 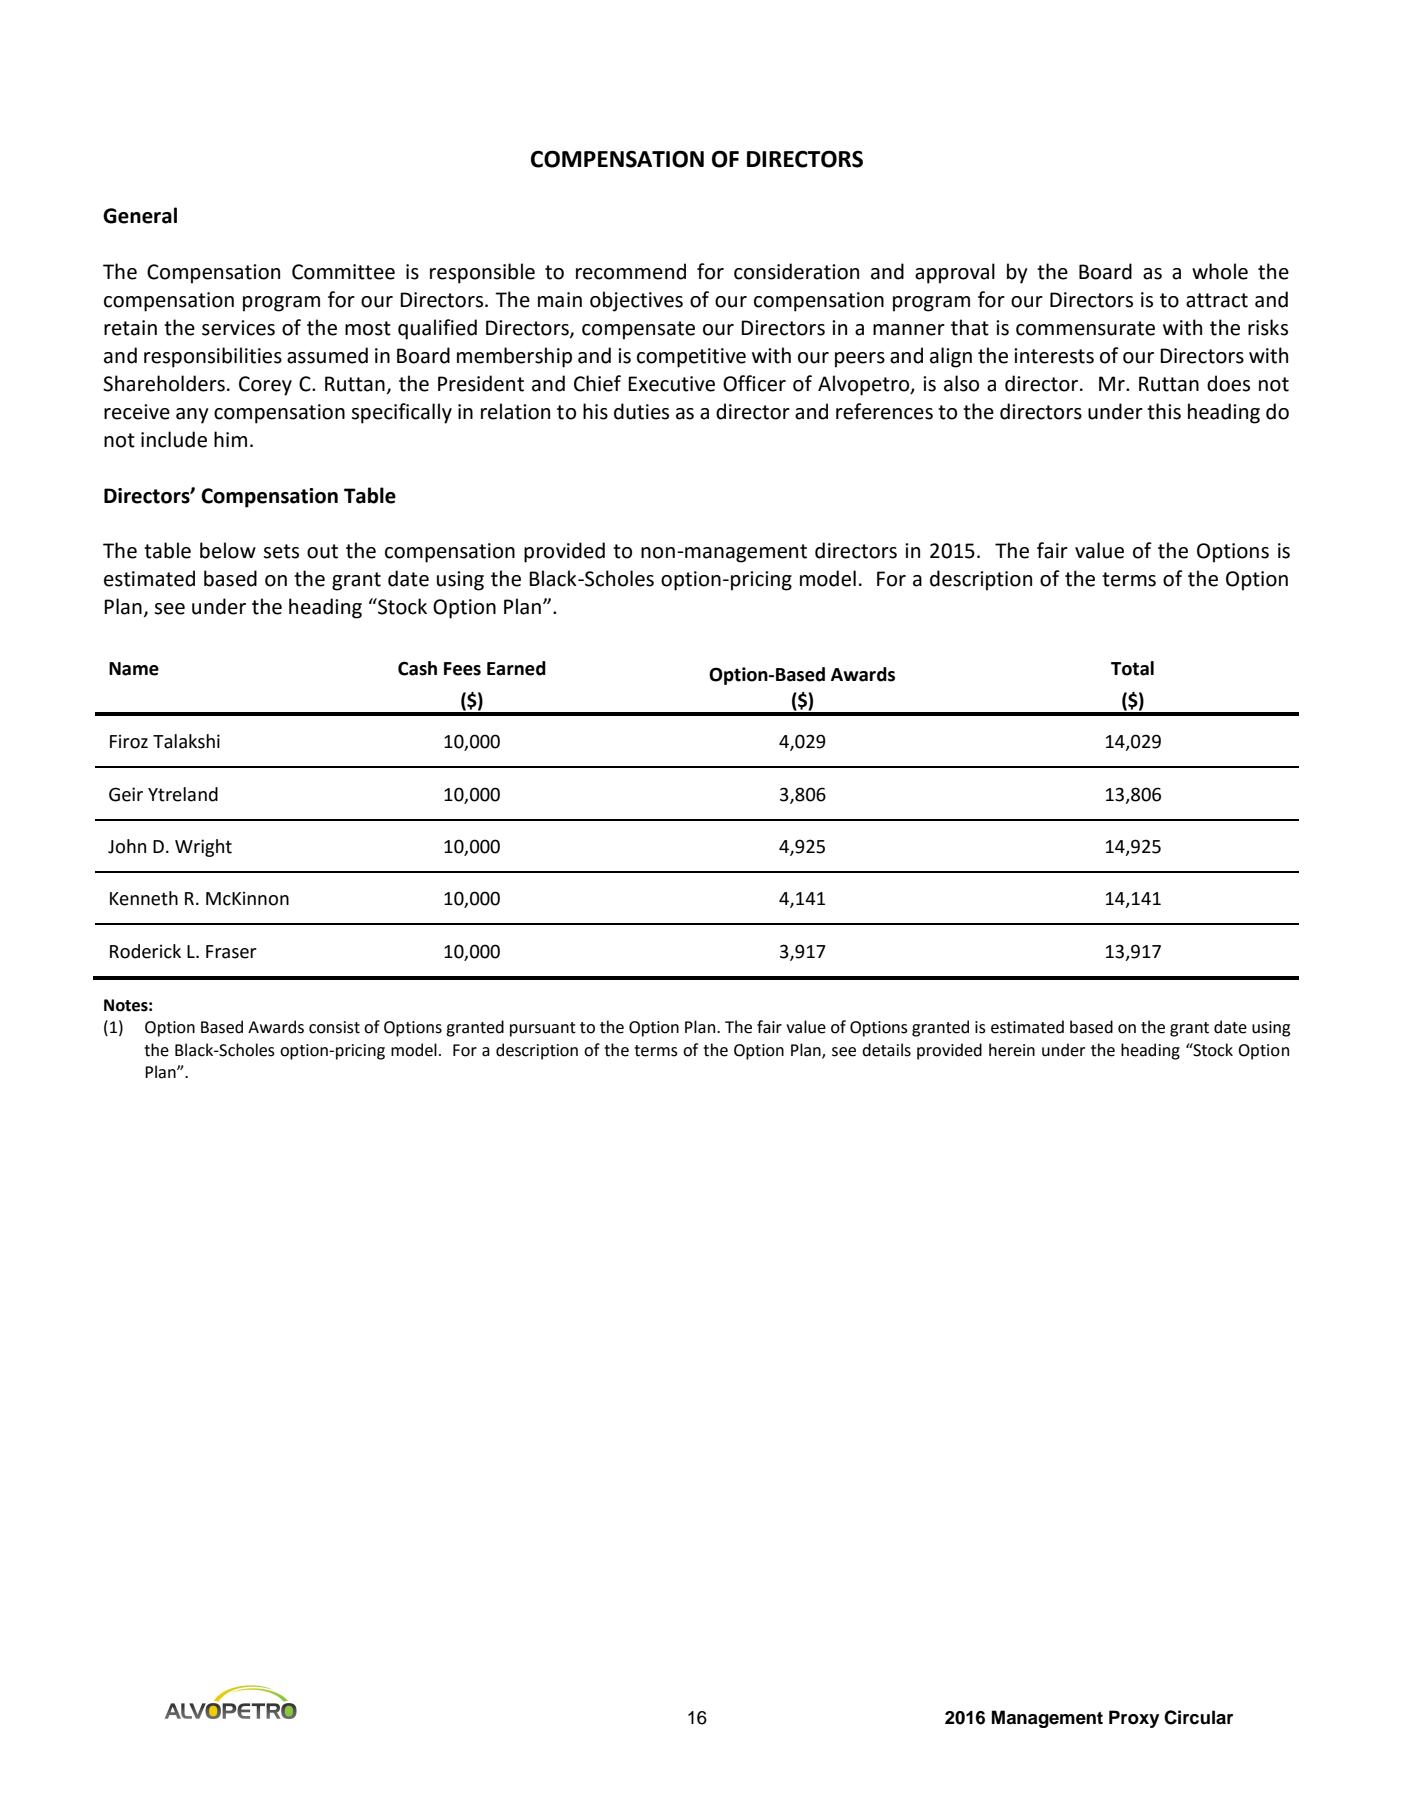 I want to click on Total, so click(x=1132, y=668).
